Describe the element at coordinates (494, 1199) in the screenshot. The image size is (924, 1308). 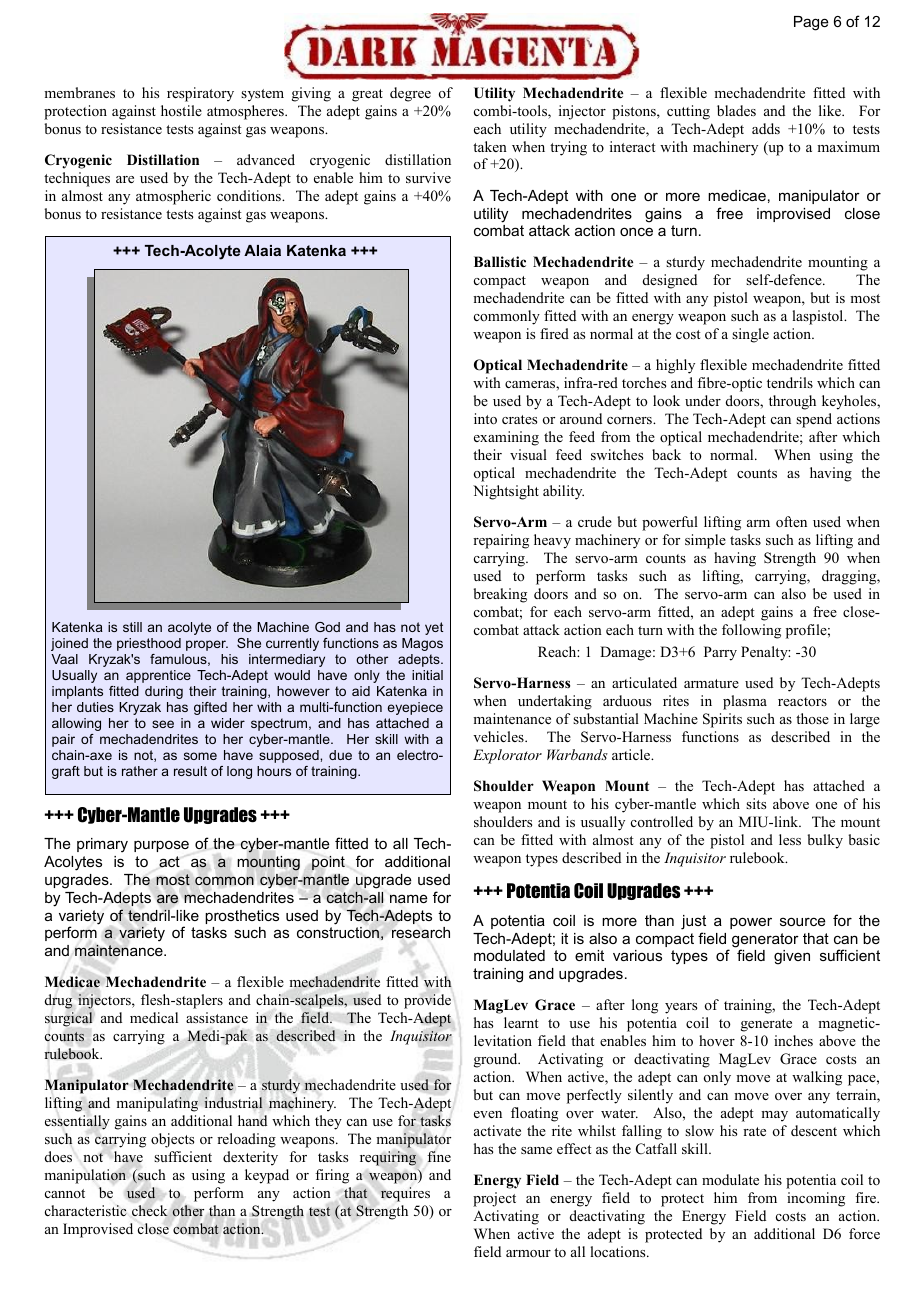
I see `project` at that location.
